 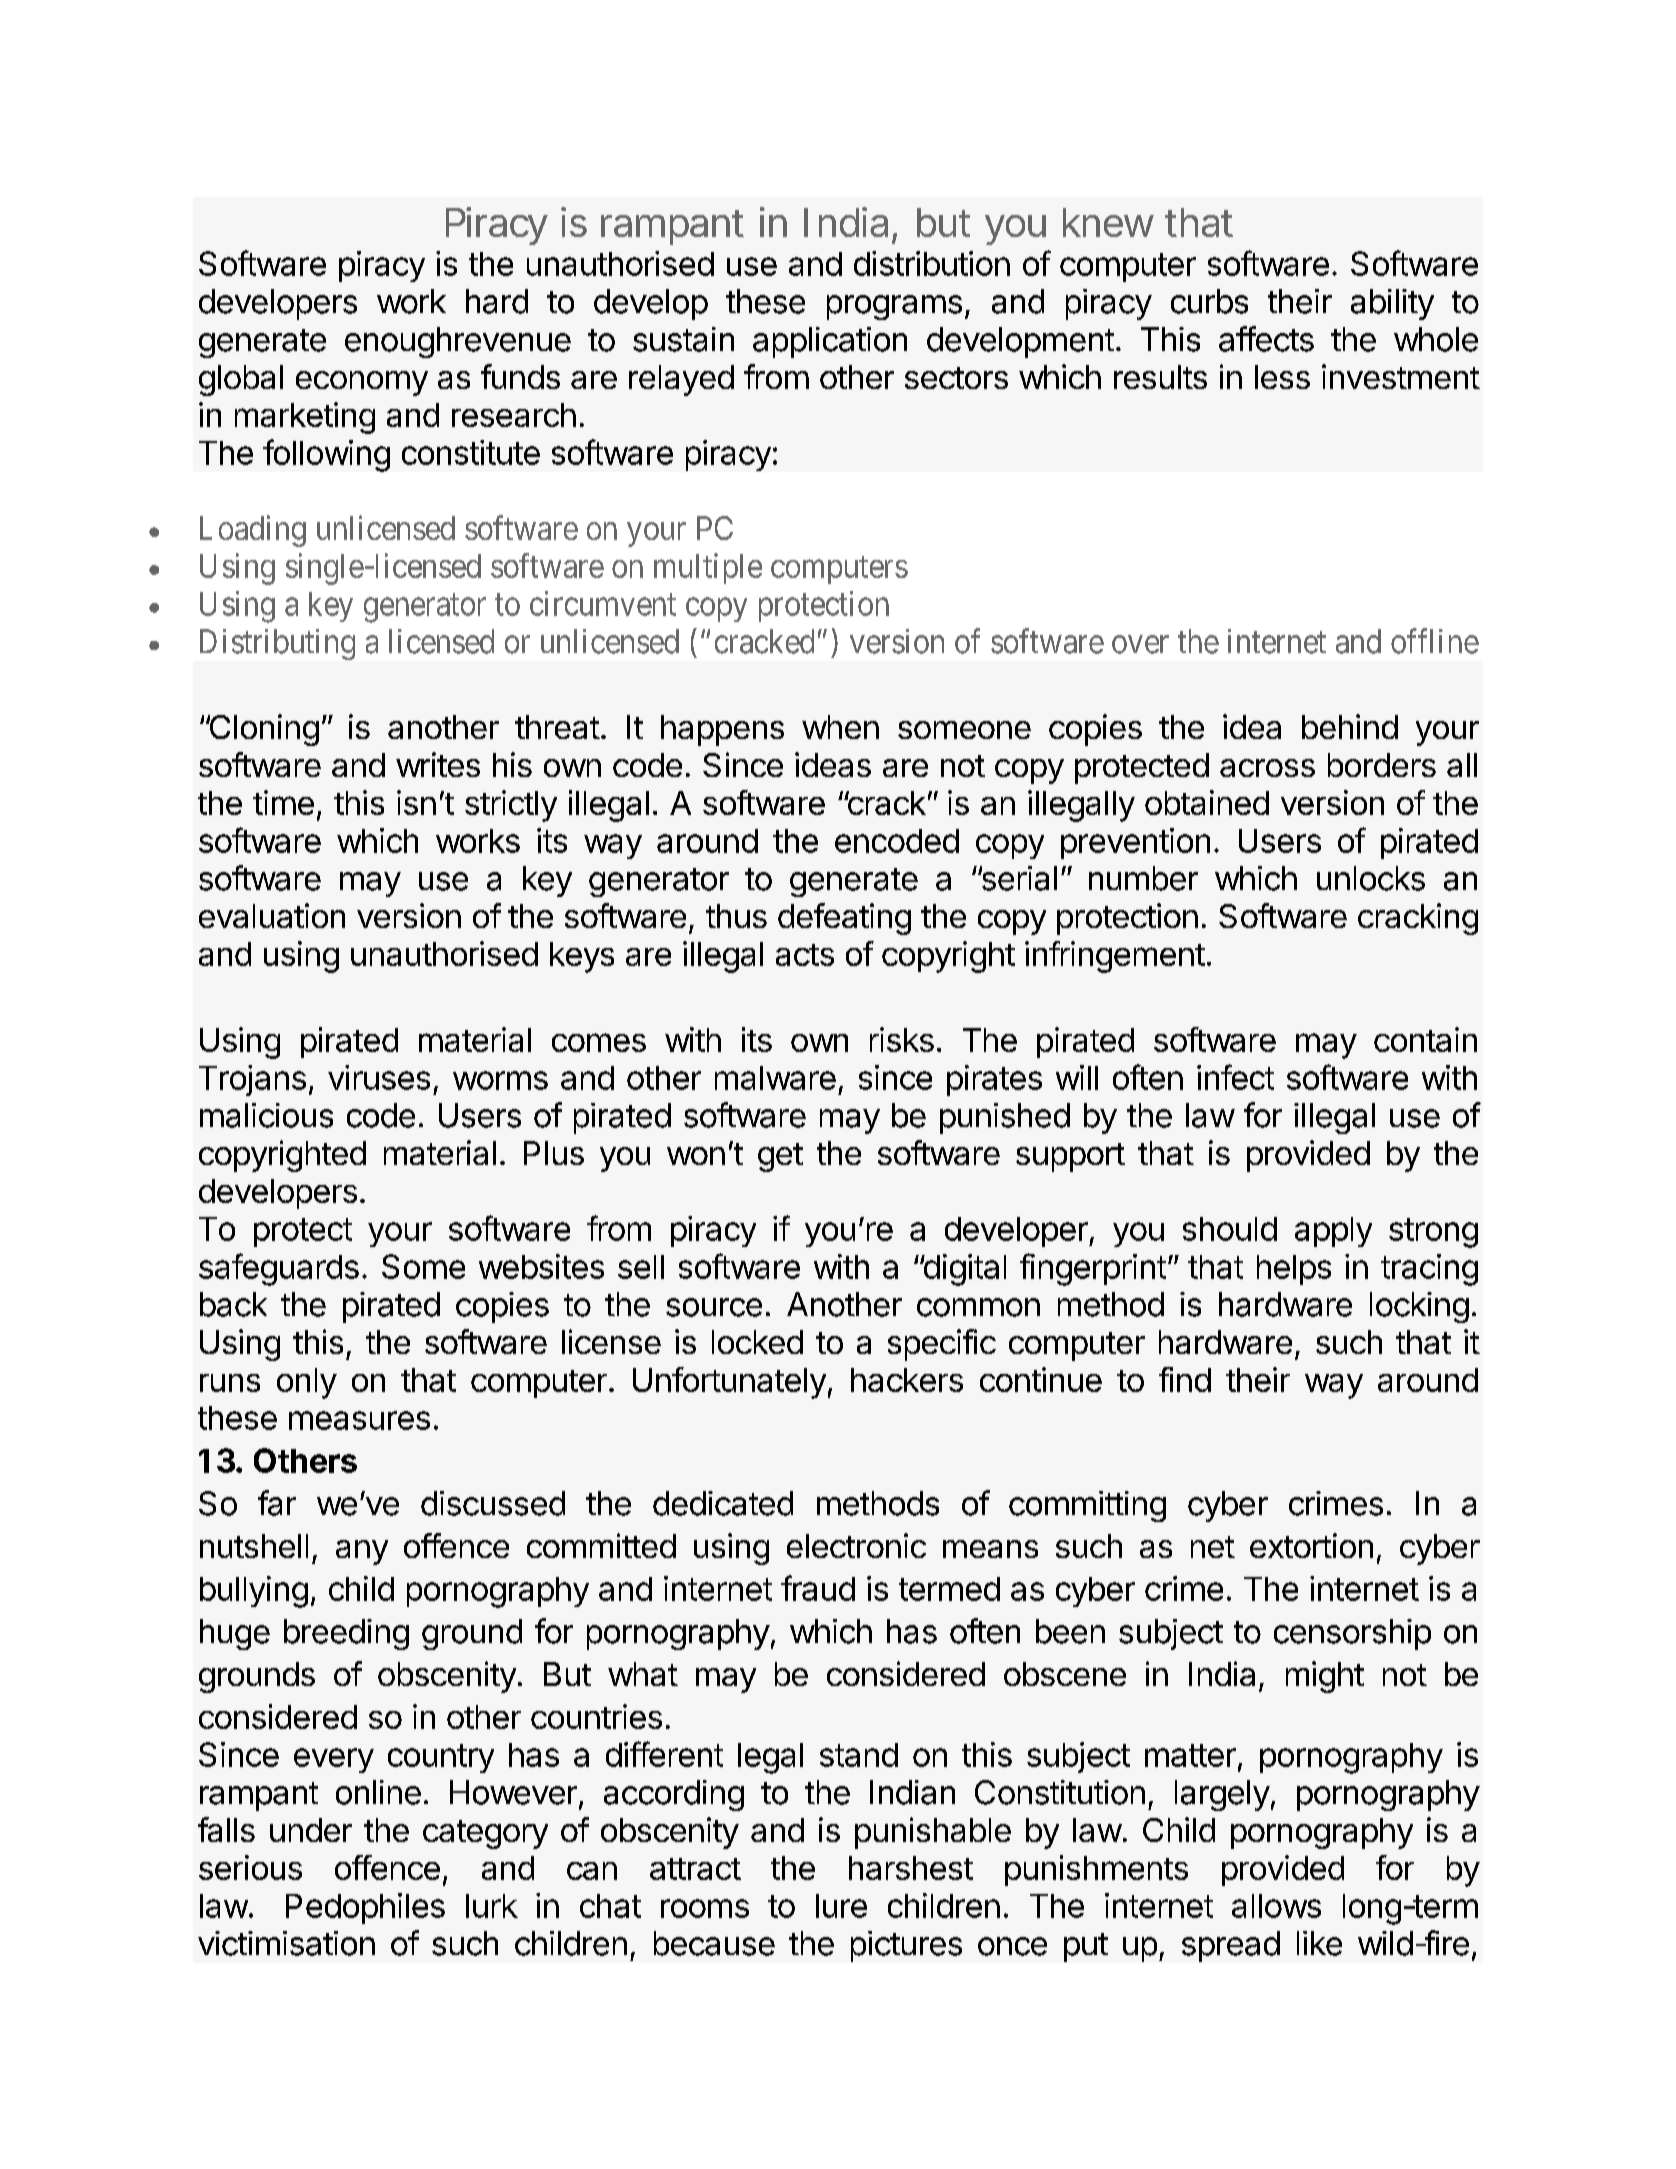 I want to click on programs, so click(x=894, y=307).
